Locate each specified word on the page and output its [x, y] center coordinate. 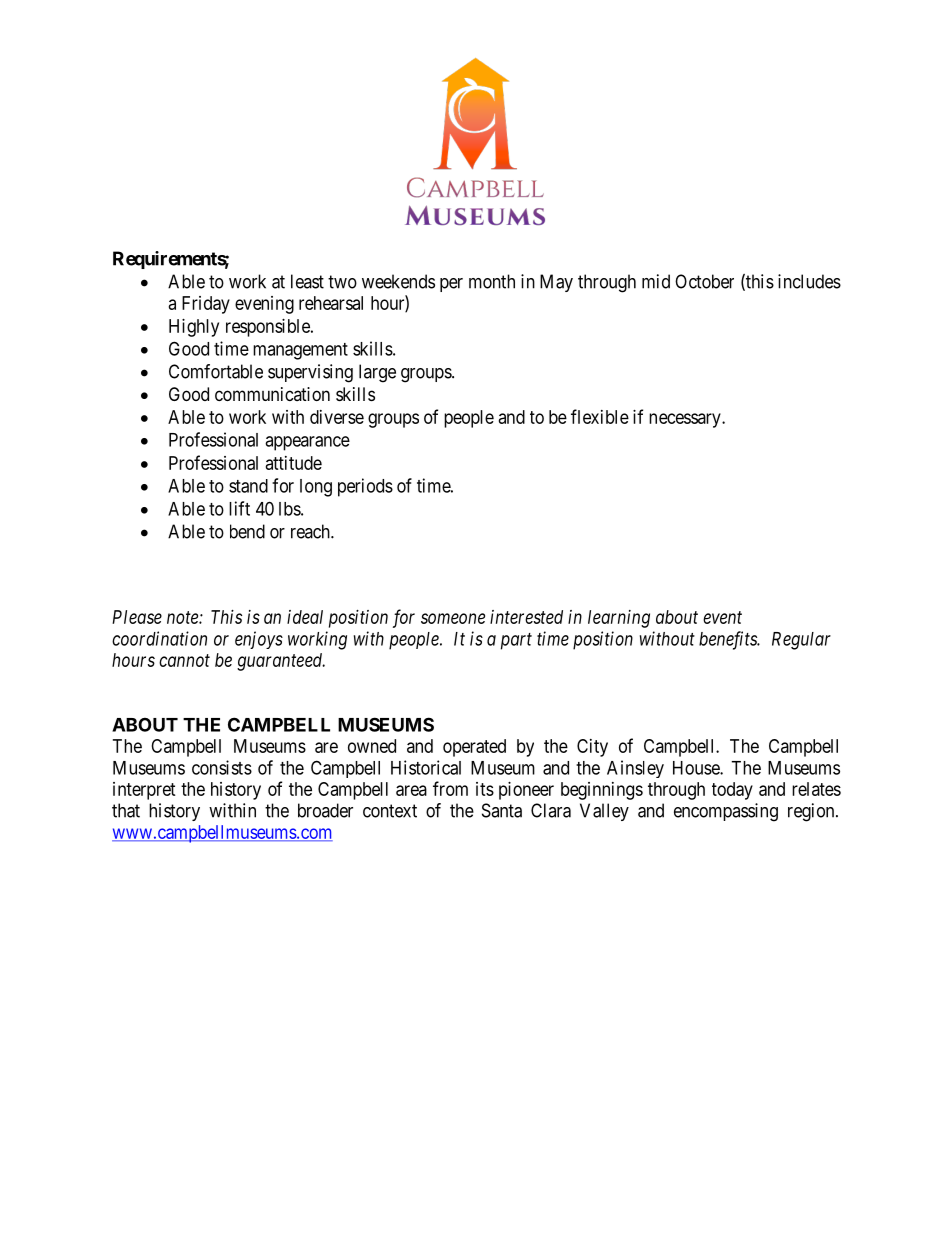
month [492, 281]
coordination [159, 638]
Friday [206, 305]
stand [248, 486]
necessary [686, 420]
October [704, 281]
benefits [729, 640]
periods [365, 487]
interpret [144, 791]
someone [453, 618]
